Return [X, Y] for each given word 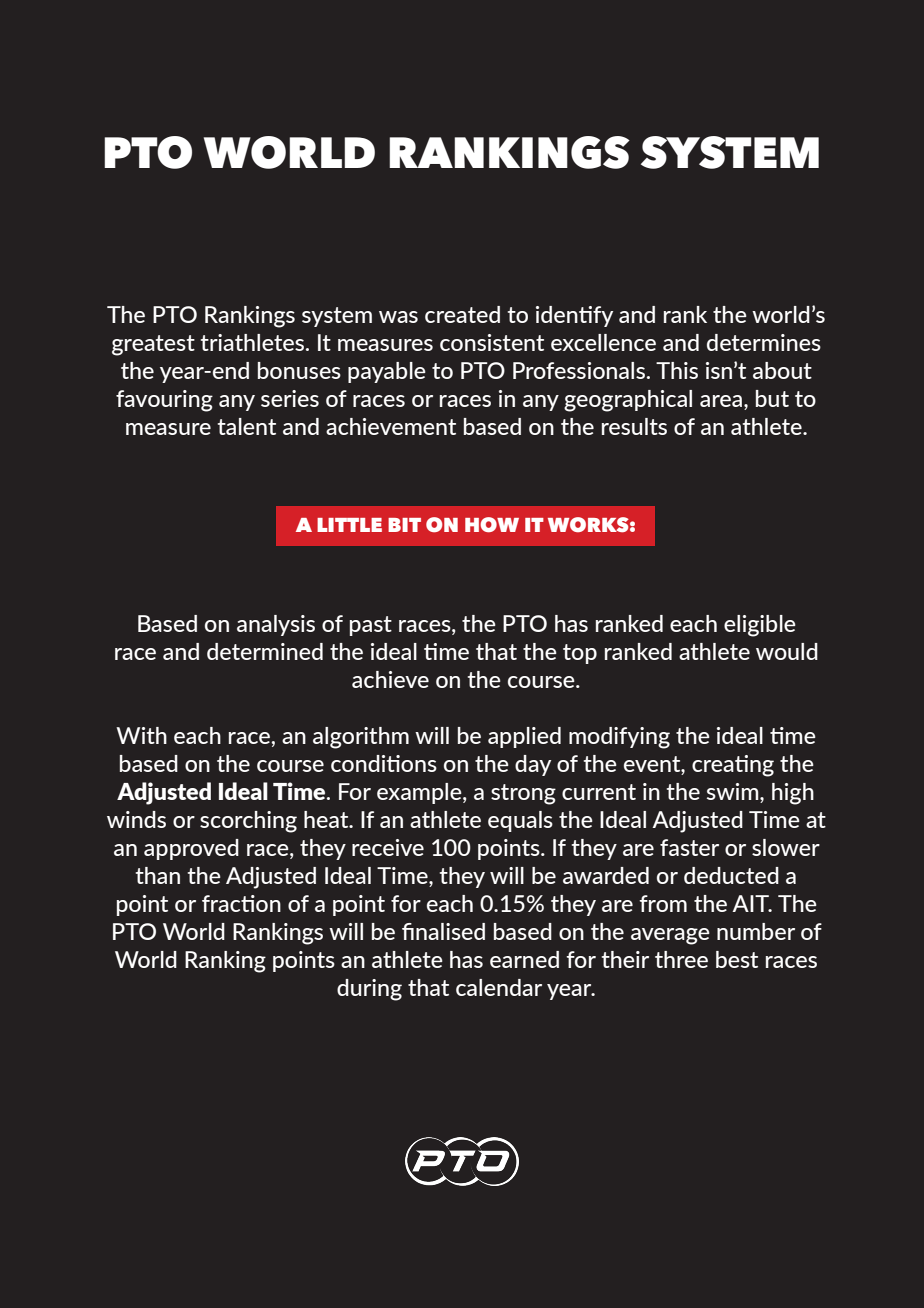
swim [734, 793]
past [371, 626]
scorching [248, 822]
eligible [760, 626]
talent [247, 426]
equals [520, 821]
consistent [492, 342]
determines [764, 342]
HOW [492, 525]
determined [265, 651]
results [634, 426]
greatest [153, 345]
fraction [241, 903]
